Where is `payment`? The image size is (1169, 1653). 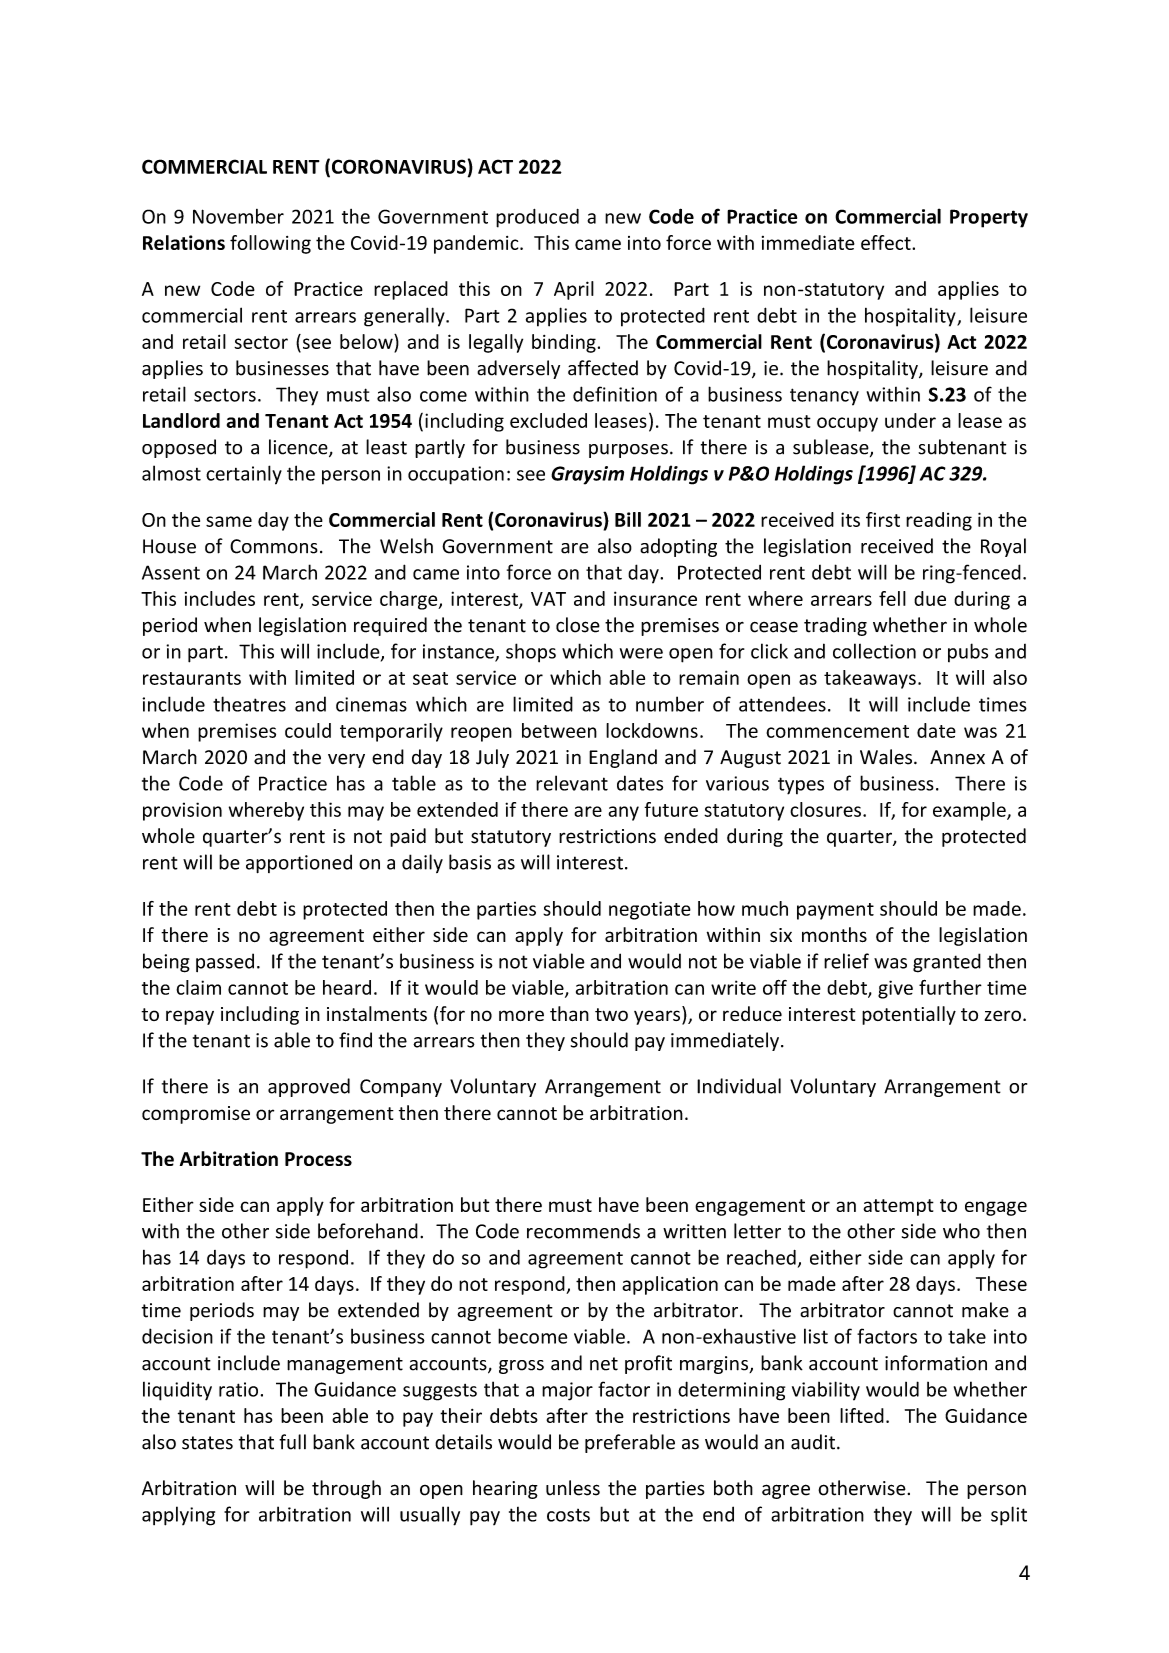 payment is located at coordinates (835, 911).
